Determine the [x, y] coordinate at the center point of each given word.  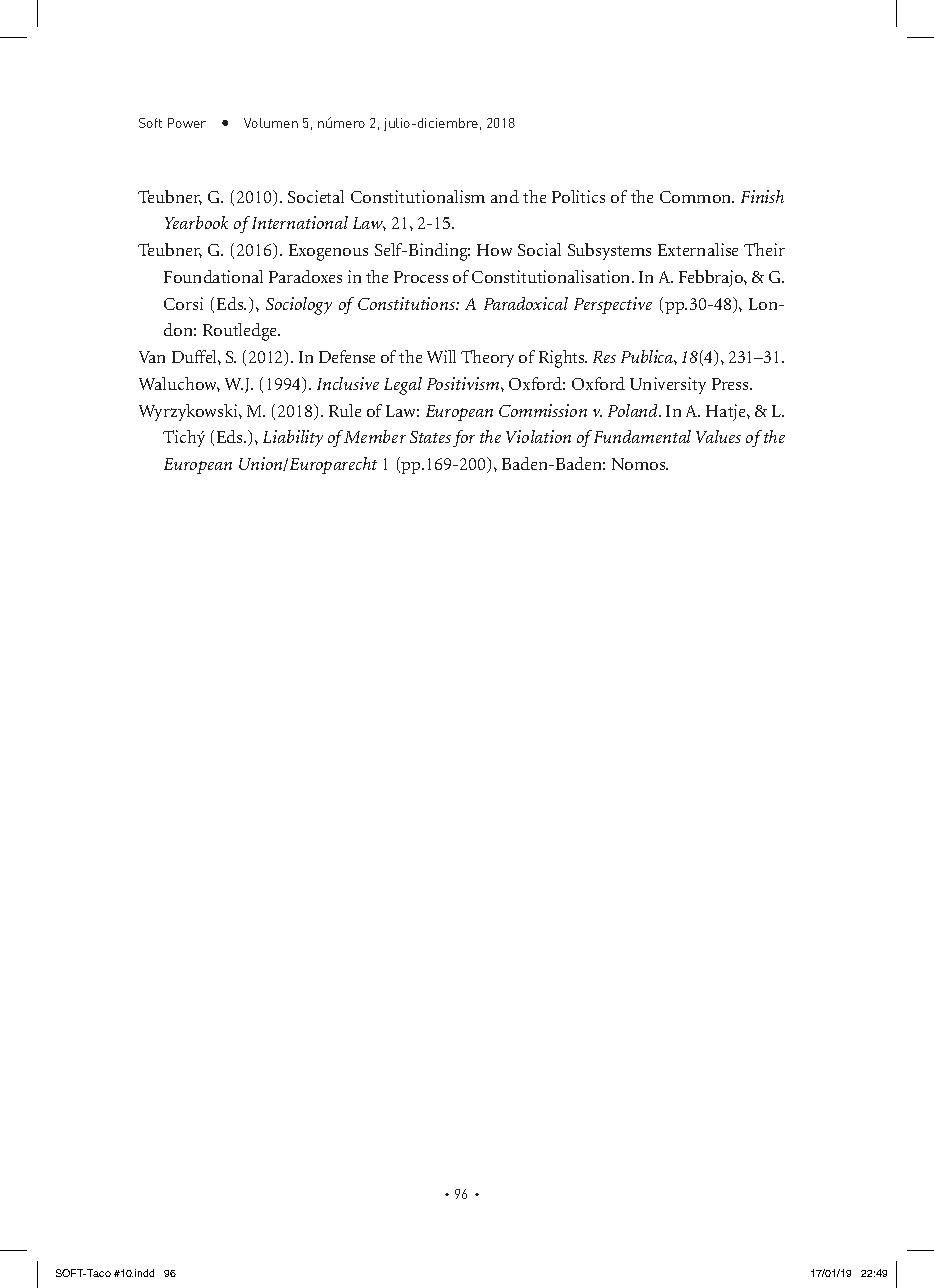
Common [697, 197]
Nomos [640, 464]
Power [187, 123]
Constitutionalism [418, 196]
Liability [293, 438]
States [430, 437]
